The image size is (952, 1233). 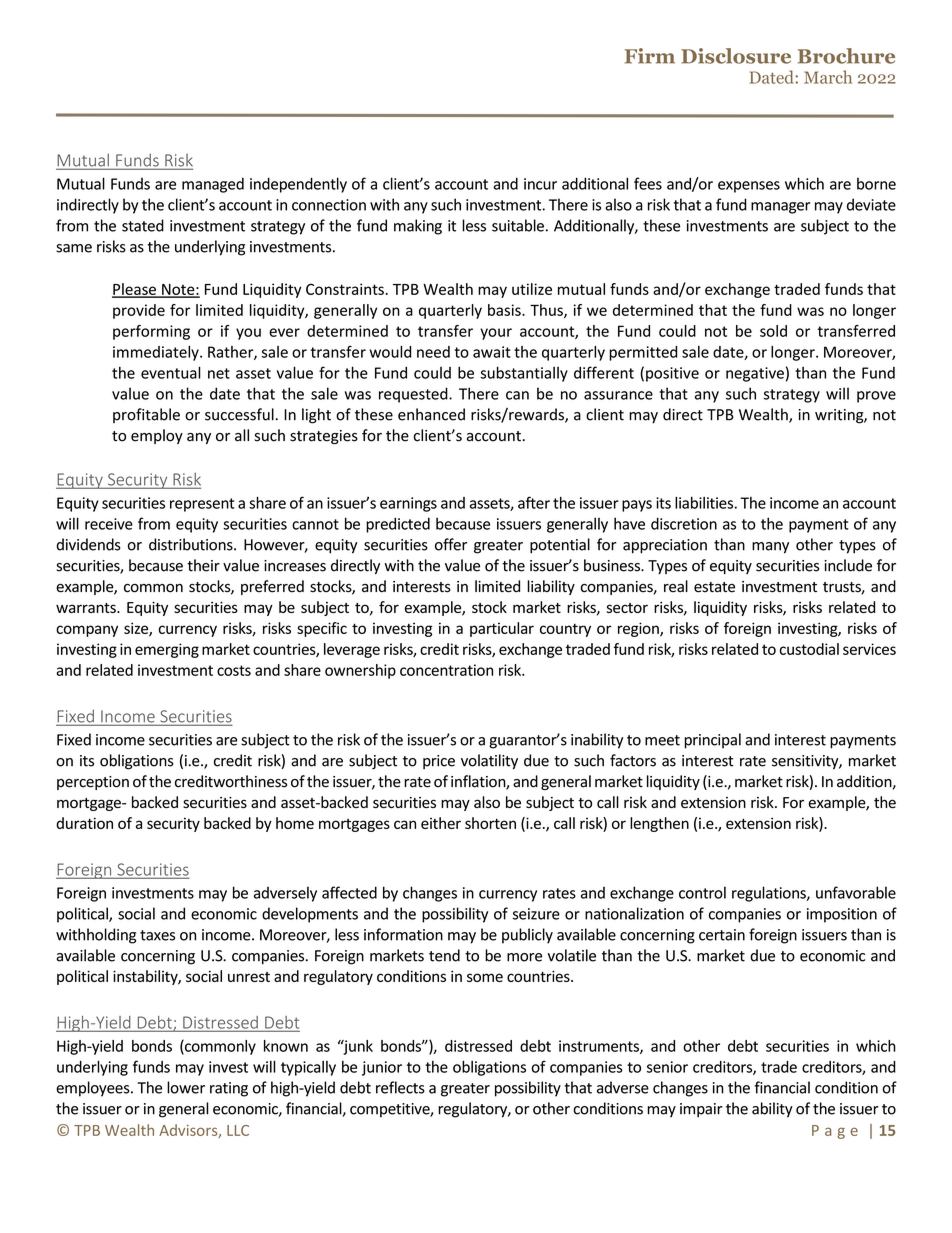 What do you see at coordinates (714, 587) in the page?
I see `estate` at bounding box center [714, 587].
